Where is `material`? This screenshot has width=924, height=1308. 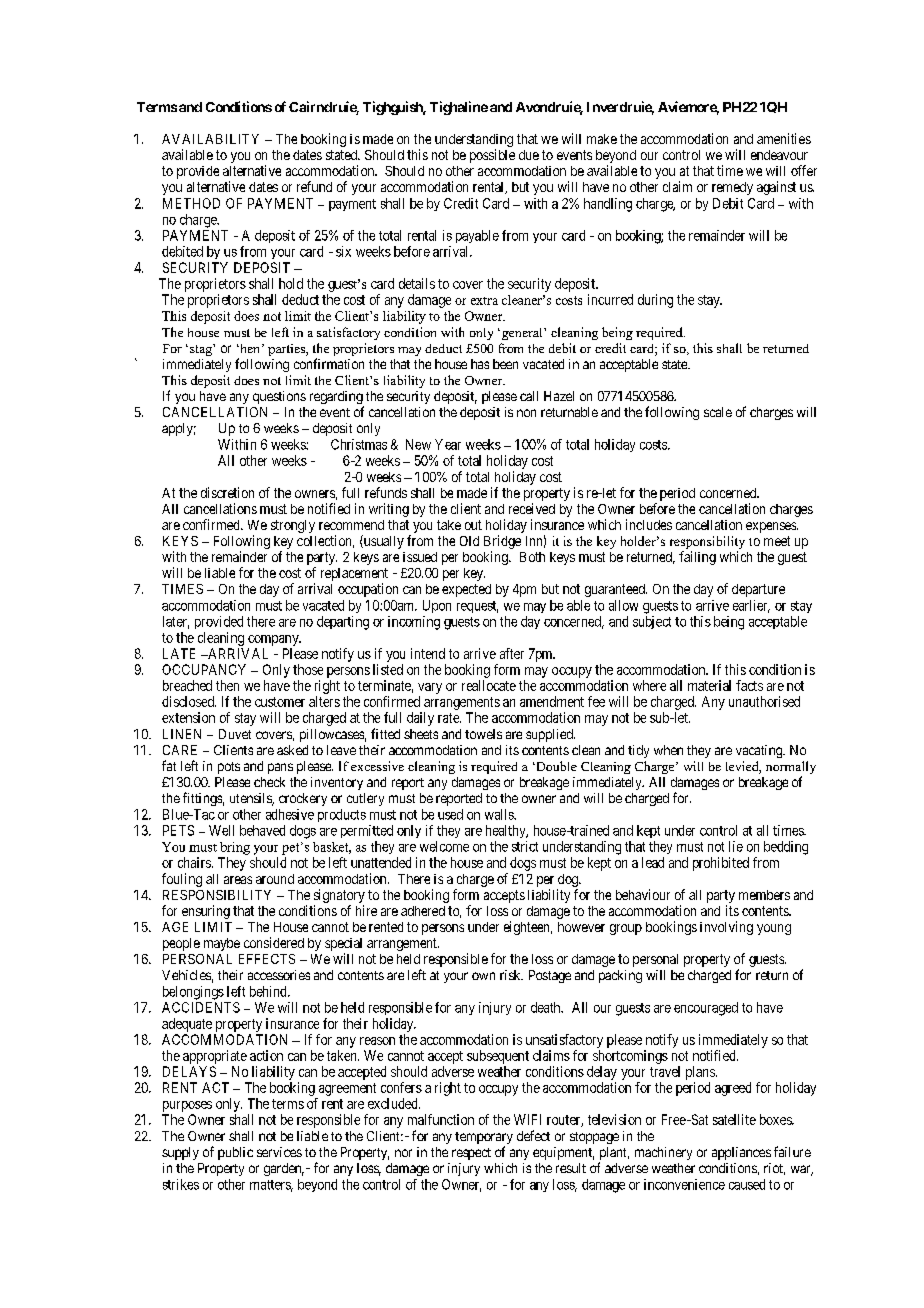 material is located at coordinates (709, 685).
